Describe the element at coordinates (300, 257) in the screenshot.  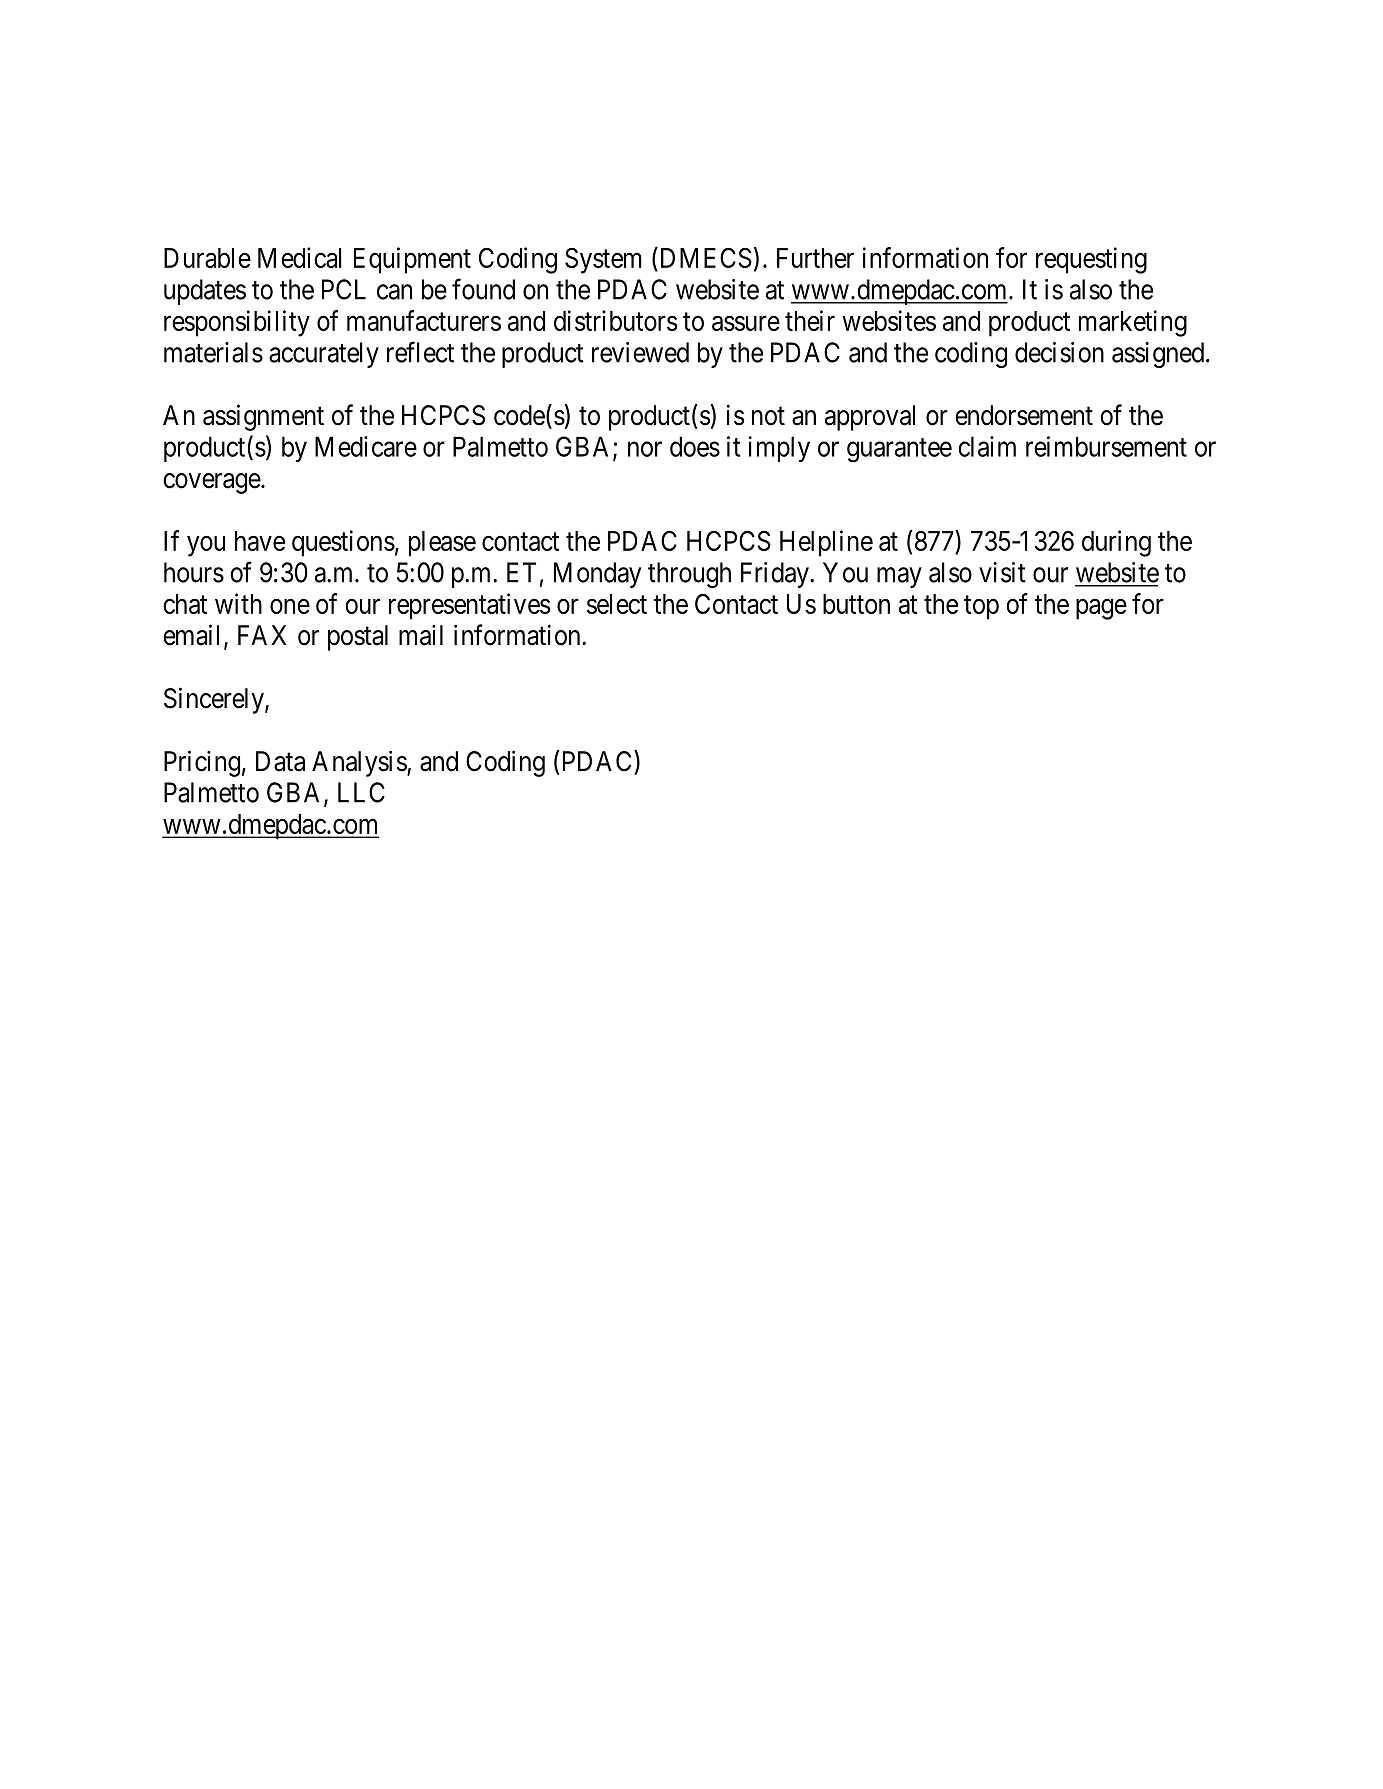
I see `Medical` at that location.
